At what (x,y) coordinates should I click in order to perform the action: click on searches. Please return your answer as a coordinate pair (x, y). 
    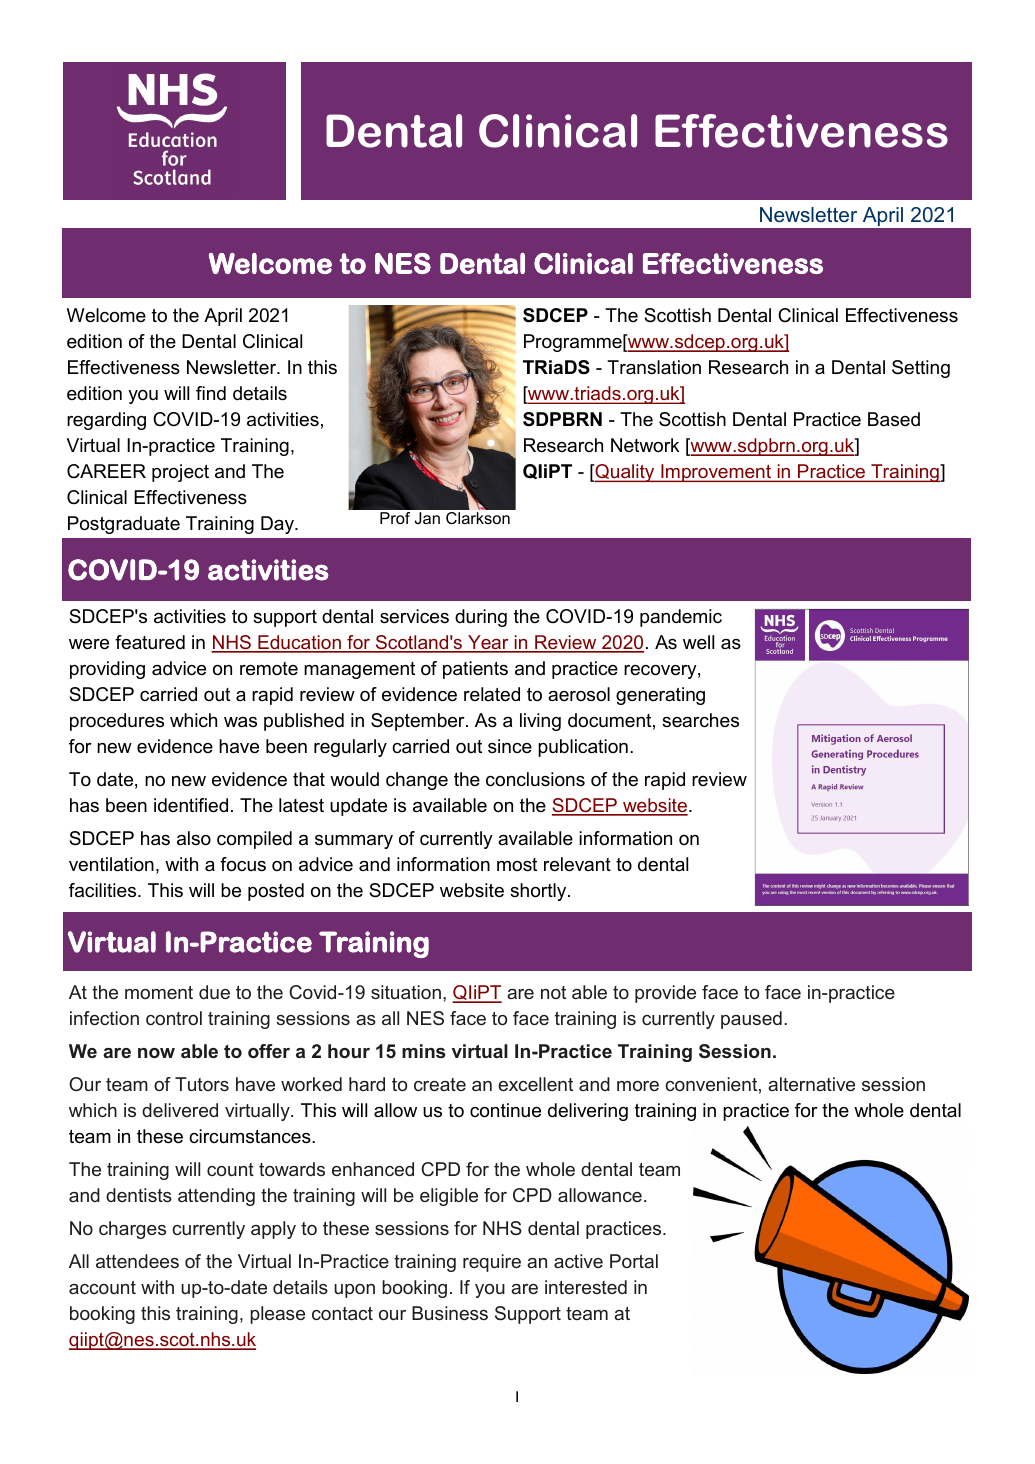
    Looking at the image, I should click on (700, 720).
